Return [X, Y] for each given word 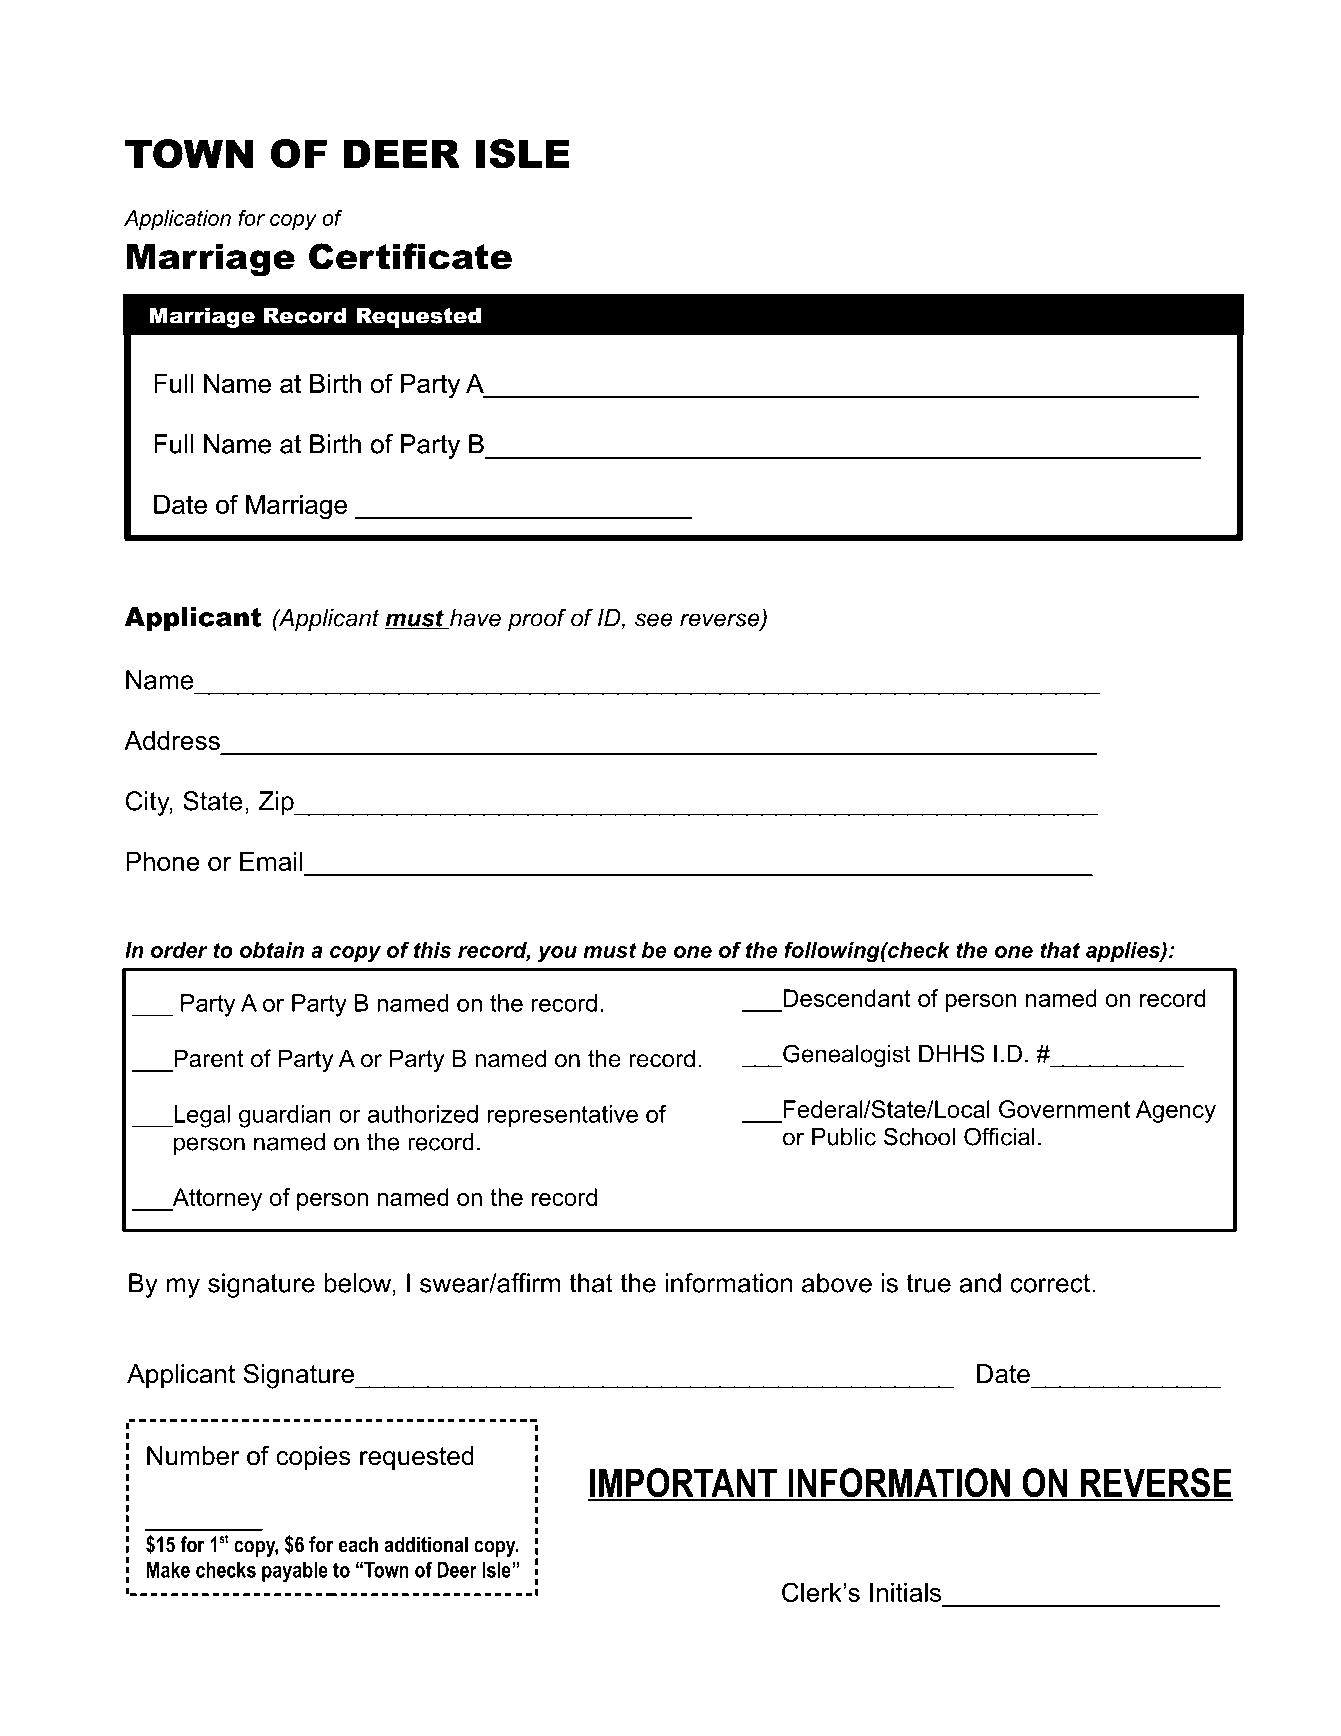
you [557, 954]
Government [1064, 1109]
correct [1051, 1283]
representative [563, 1116]
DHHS [952, 1053]
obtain [272, 950]
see [654, 620]
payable [295, 1572]
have [474, 619]
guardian [285, 1116]
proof [537, 619]
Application [177, 220]
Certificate [410, 256]
